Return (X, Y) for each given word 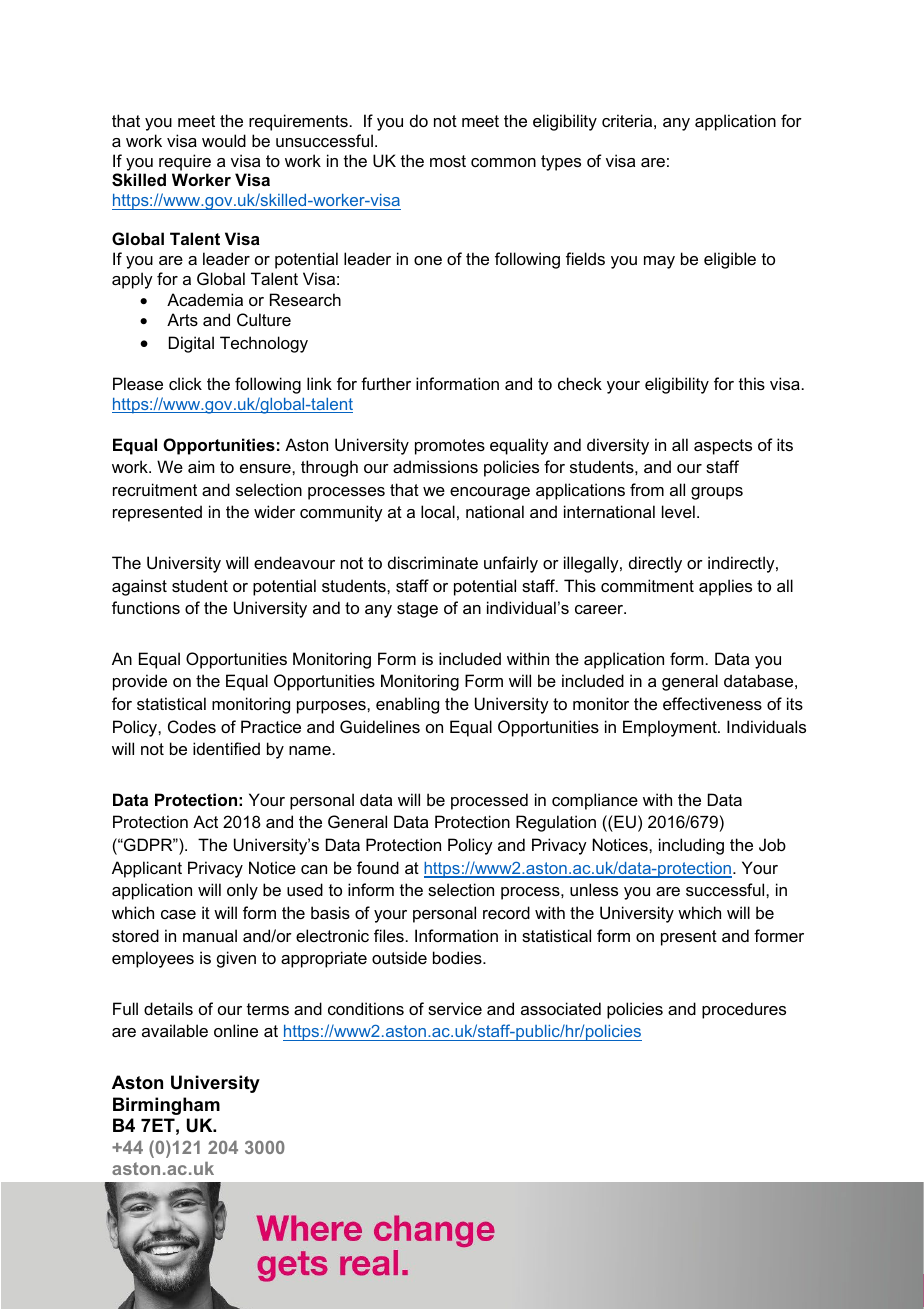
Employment (671, 728)
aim (201, 466)
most (448, 161)
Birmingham (166, 1106)
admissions (435, 466)
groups (717, 493)
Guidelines (380, 726)
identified (226, 748)
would (224, 140)
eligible (730, 260)
